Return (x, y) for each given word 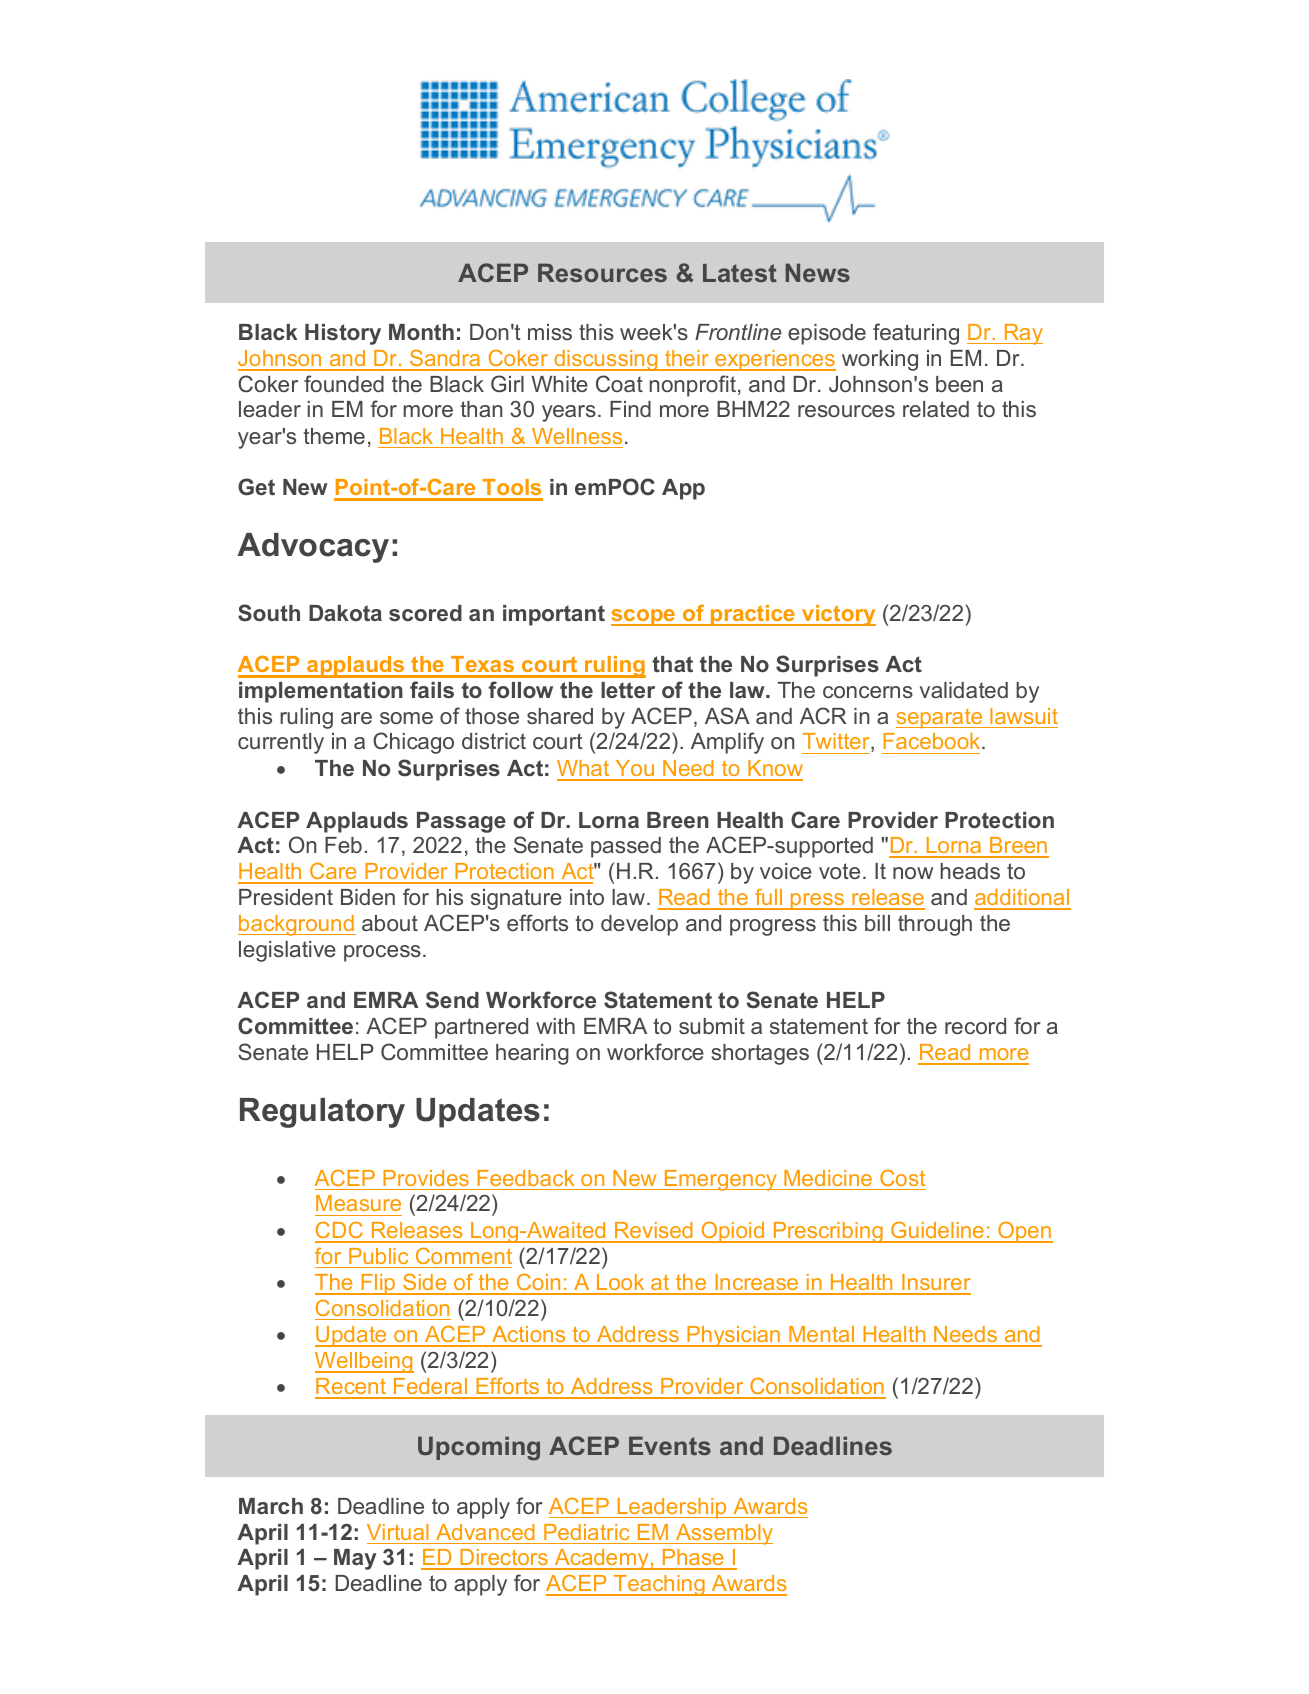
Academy (601, 1559)
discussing (606, 360)
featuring (916, 334)
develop (639, 925)
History (343, 334)
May (355, 1559)
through (935, 925)
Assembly (723, 1534)
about (390, 923)
